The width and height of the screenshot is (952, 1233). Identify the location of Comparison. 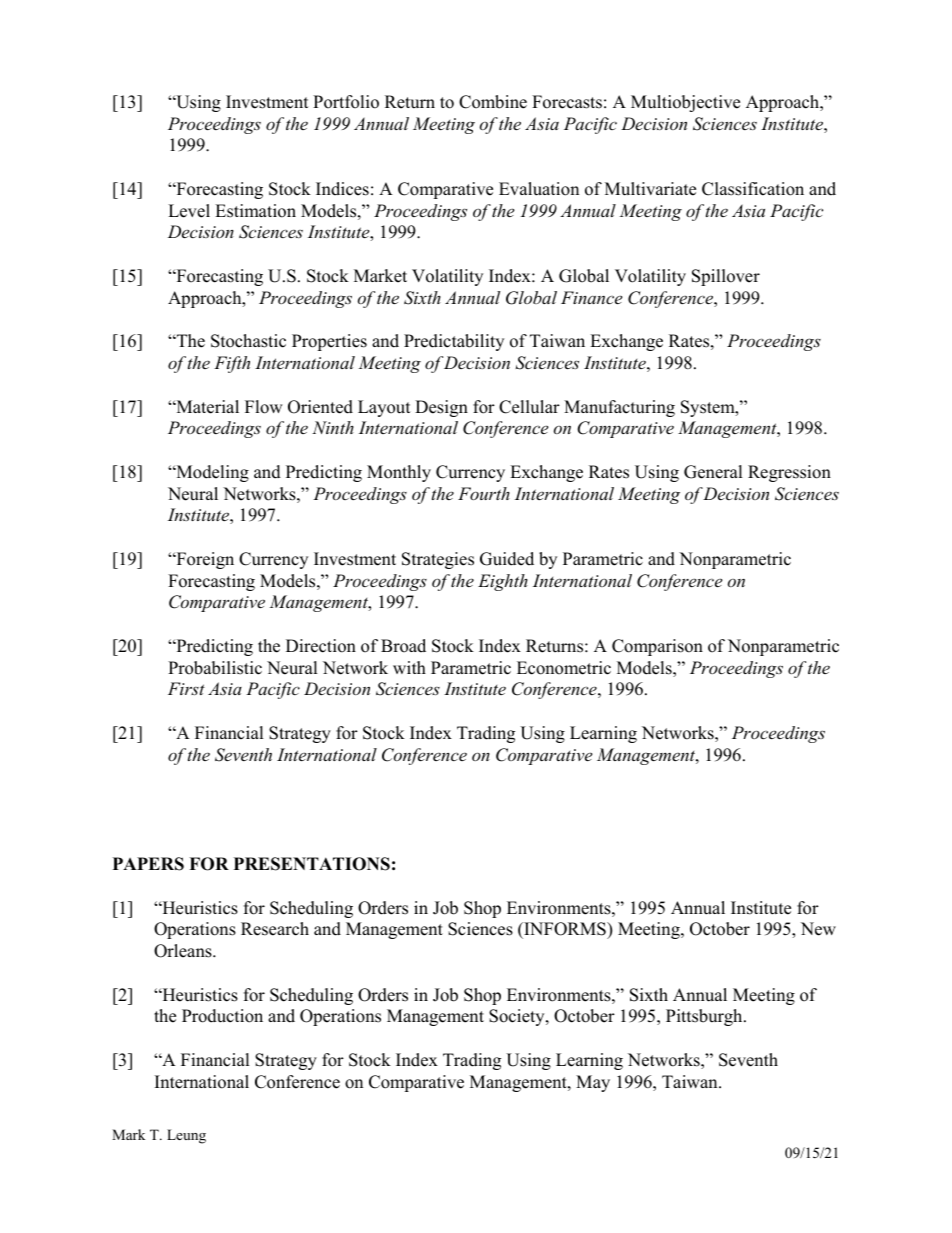
(657, 647).
